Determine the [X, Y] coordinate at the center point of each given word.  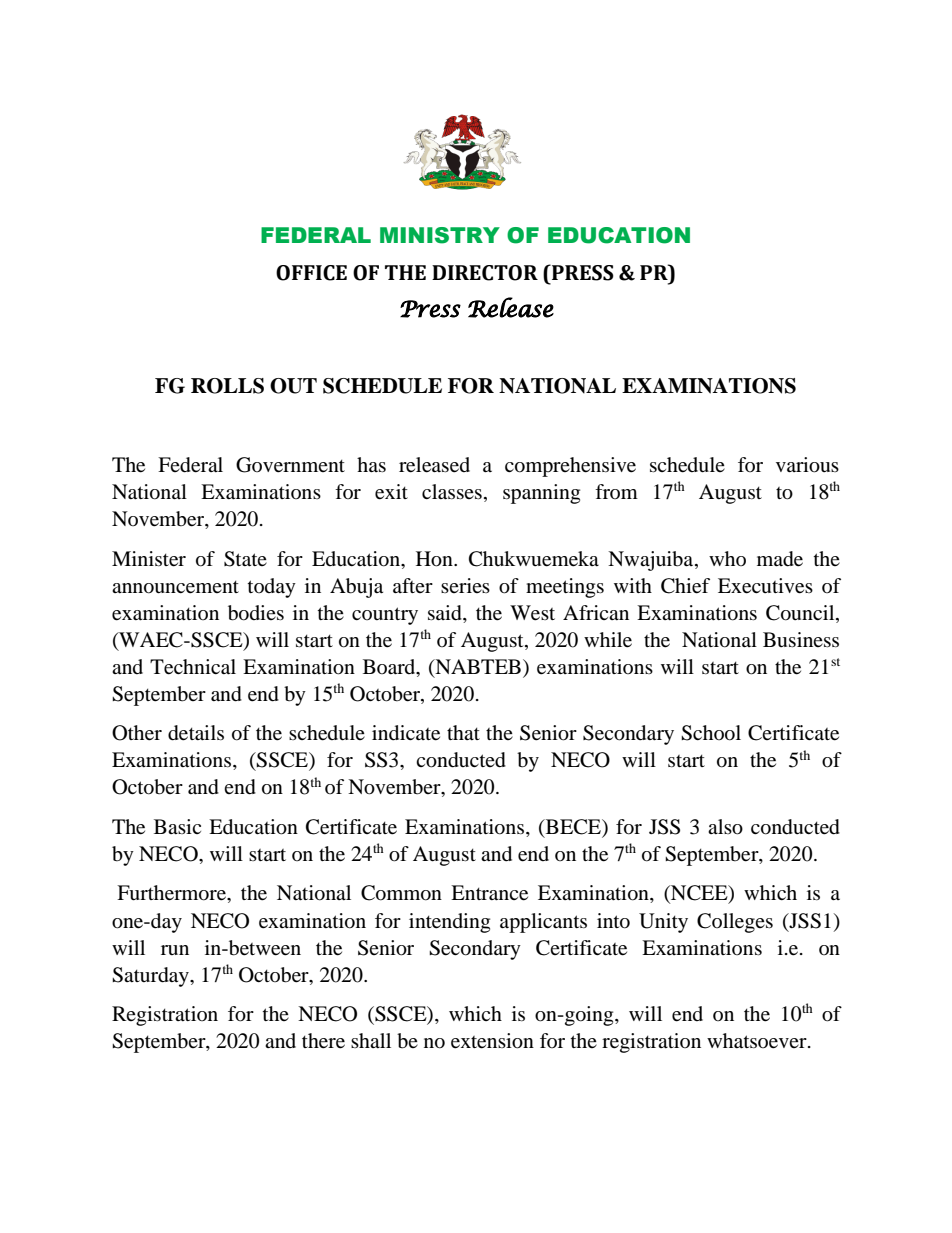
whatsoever [758, 1041]
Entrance [489, 893]
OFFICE [311, 273]
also [725, 827]
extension [492, 1041]
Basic [177, 826]
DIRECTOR [485, 273]
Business [801, 639]
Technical [193, 667]
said [446, 613]
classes [452, 492]
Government [290, 465]
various [807, 465]
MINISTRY [440, 235]
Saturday [151, 977]
